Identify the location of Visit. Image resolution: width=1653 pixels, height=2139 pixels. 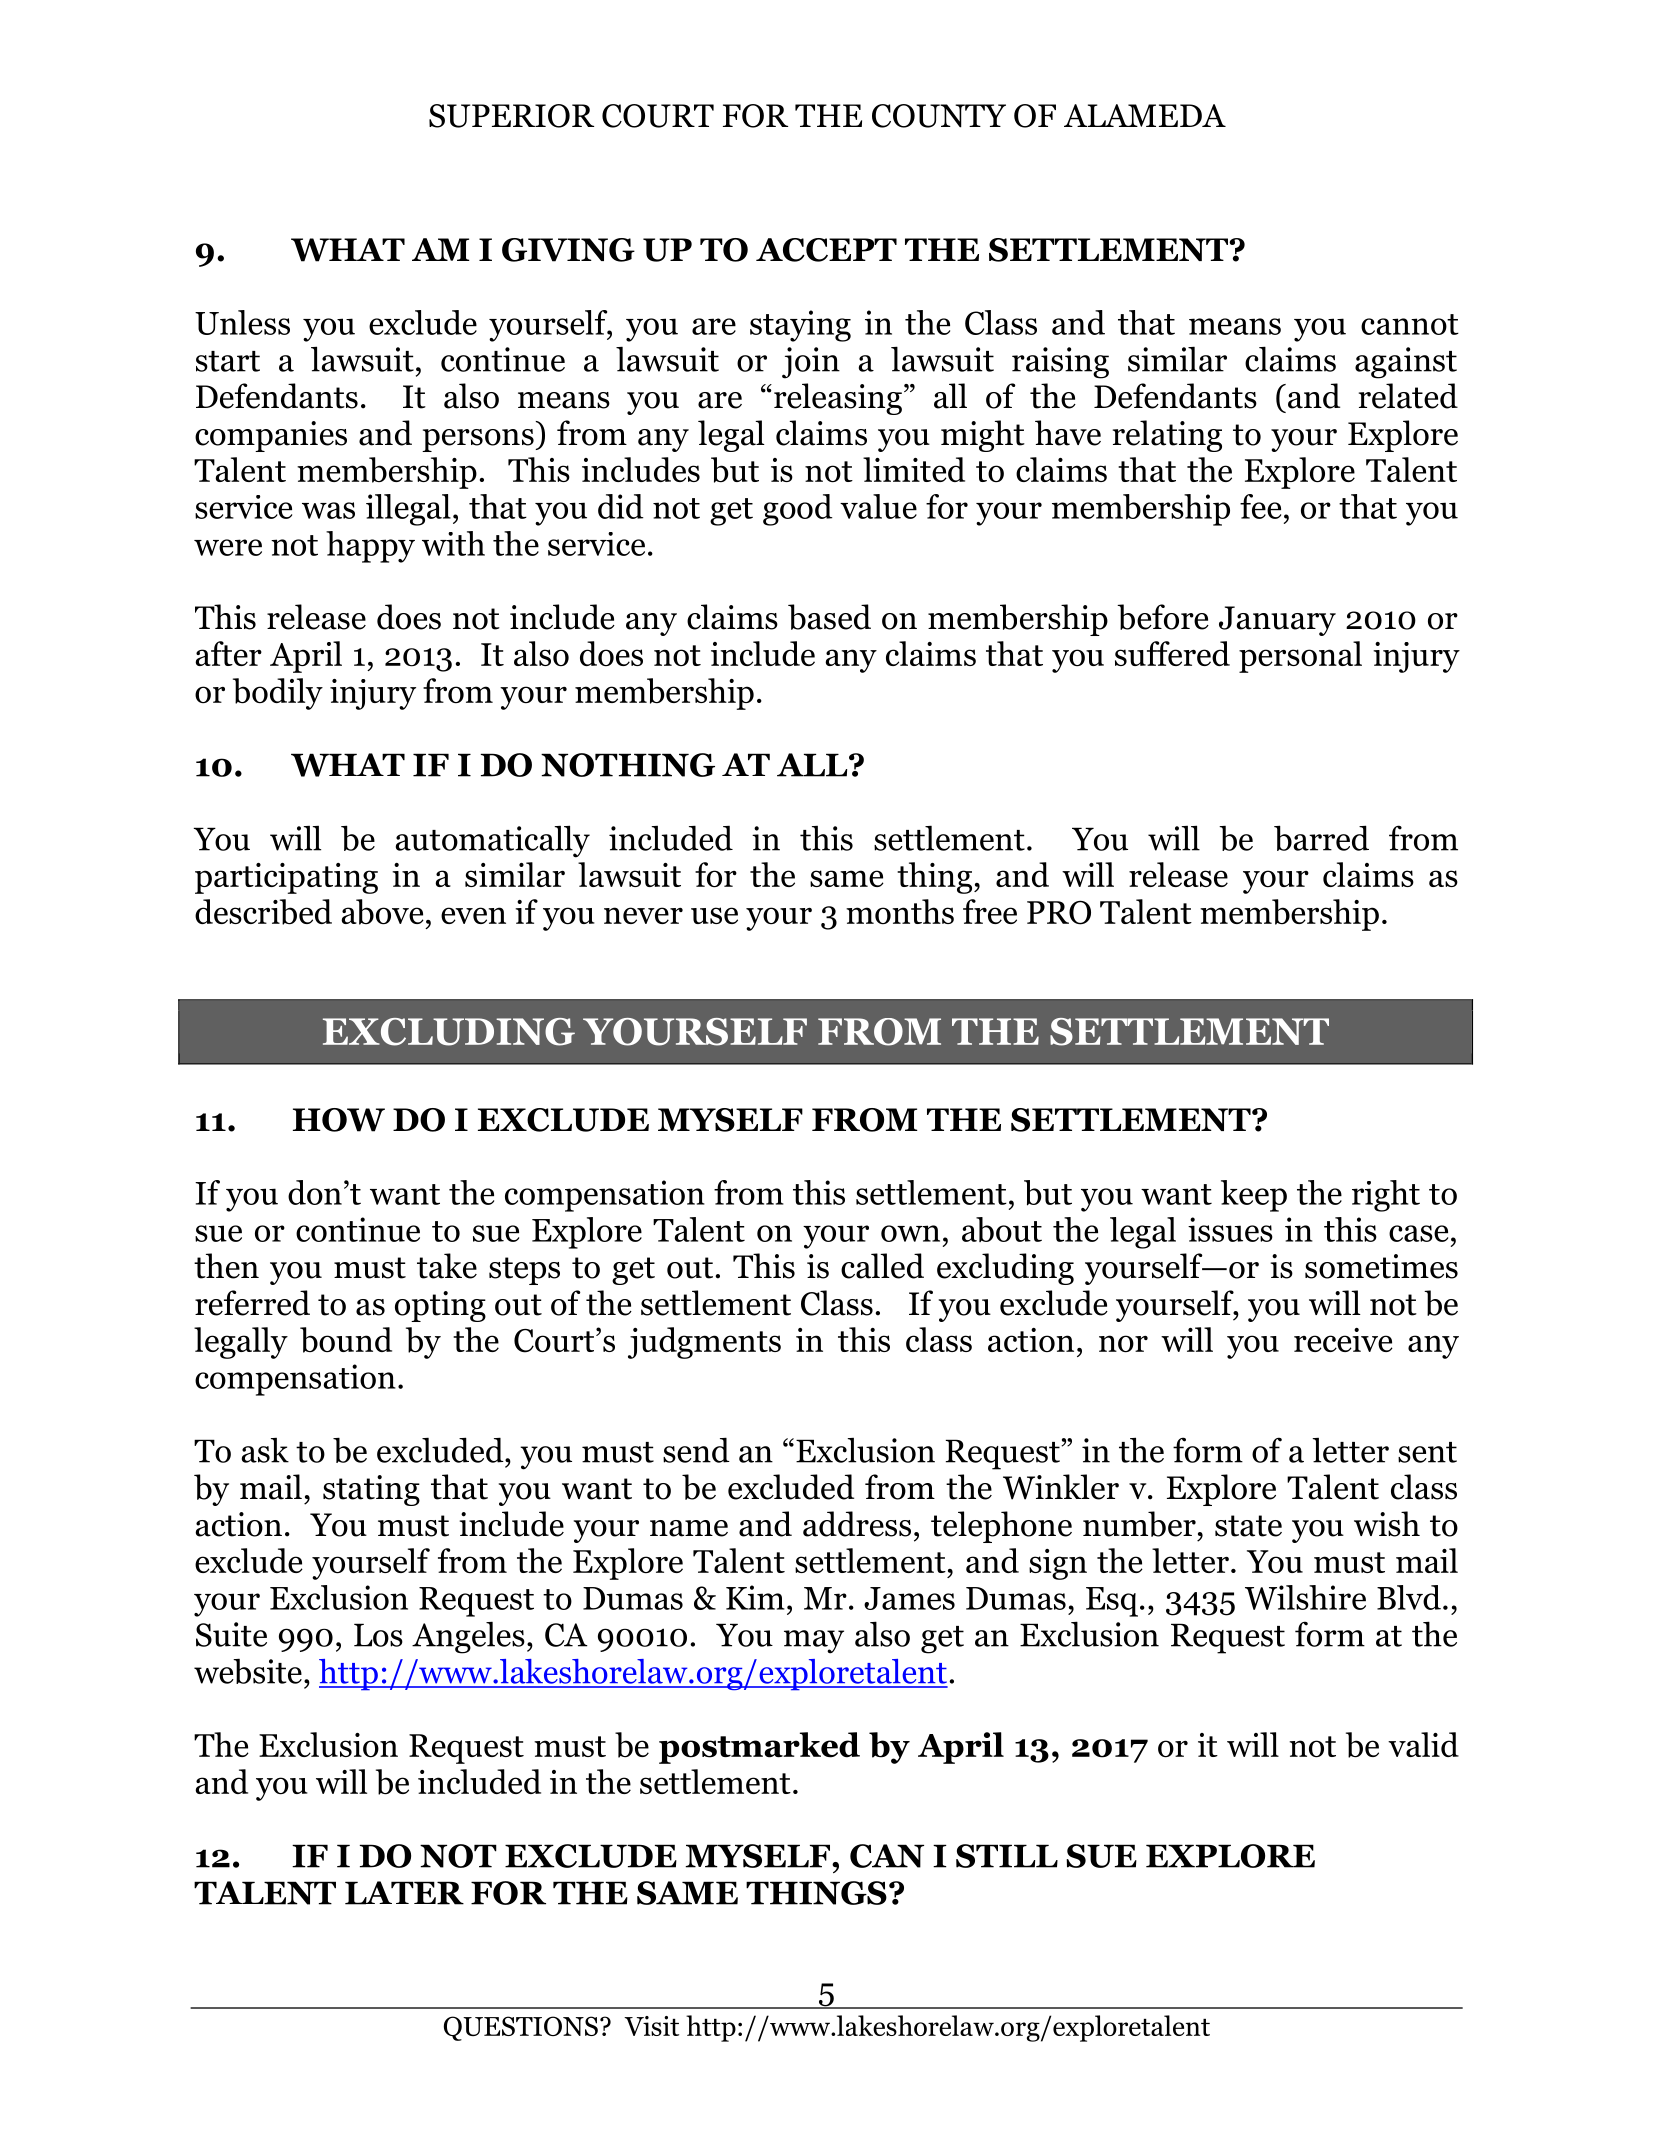
(651, 2026).
